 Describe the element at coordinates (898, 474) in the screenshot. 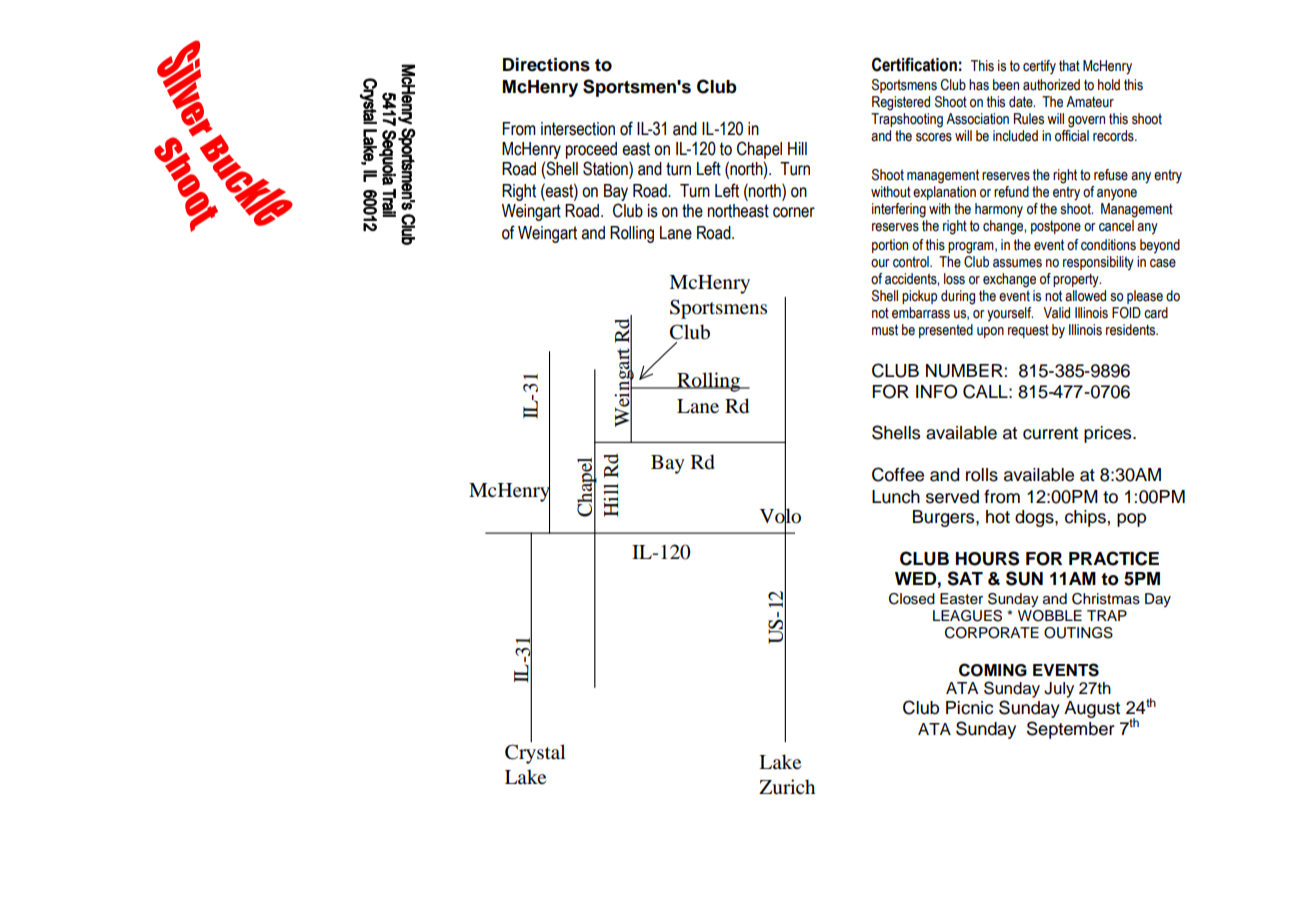

I see `Coffee` at that location.
